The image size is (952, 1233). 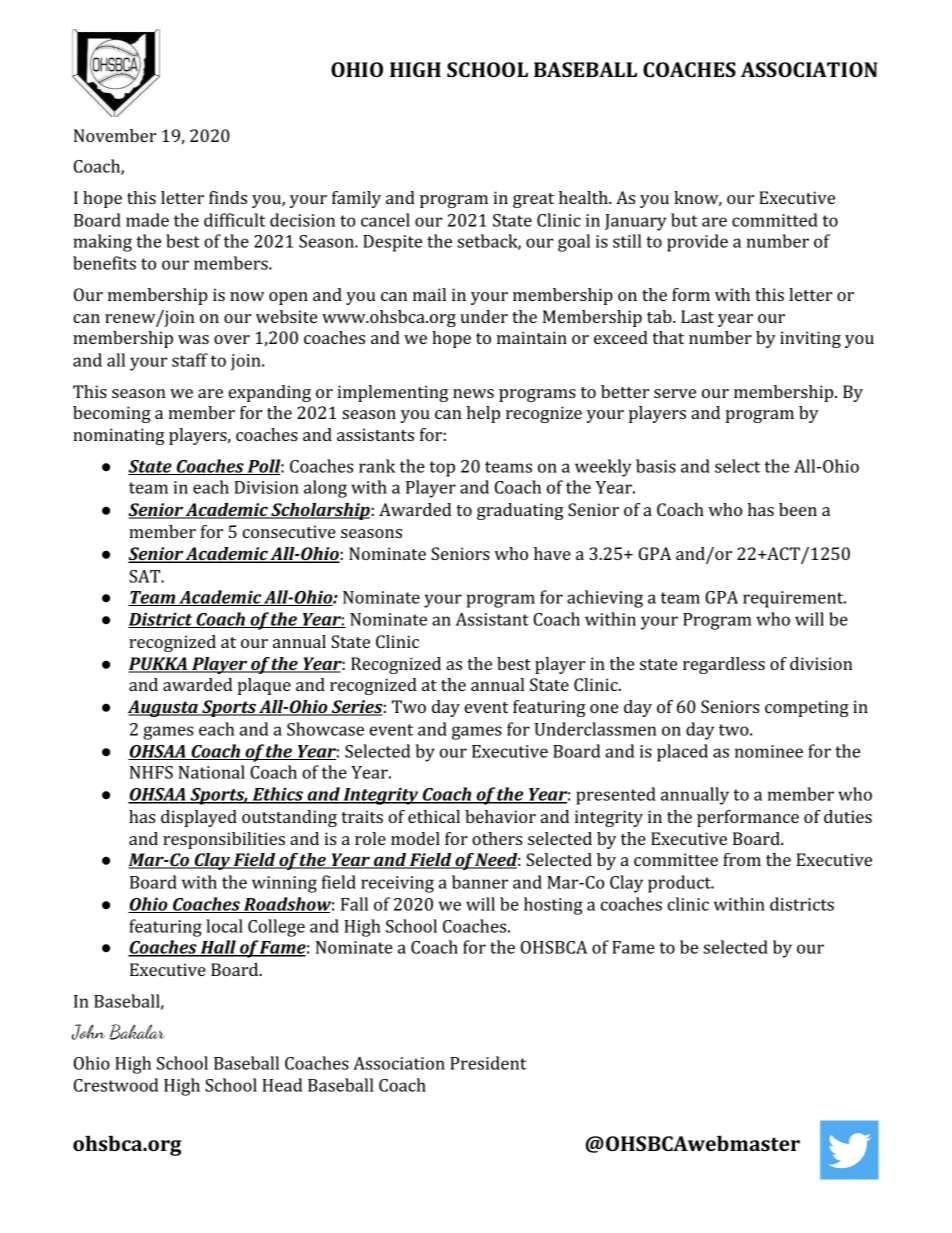 I want to click on President, so click(x=488, y=1063).
